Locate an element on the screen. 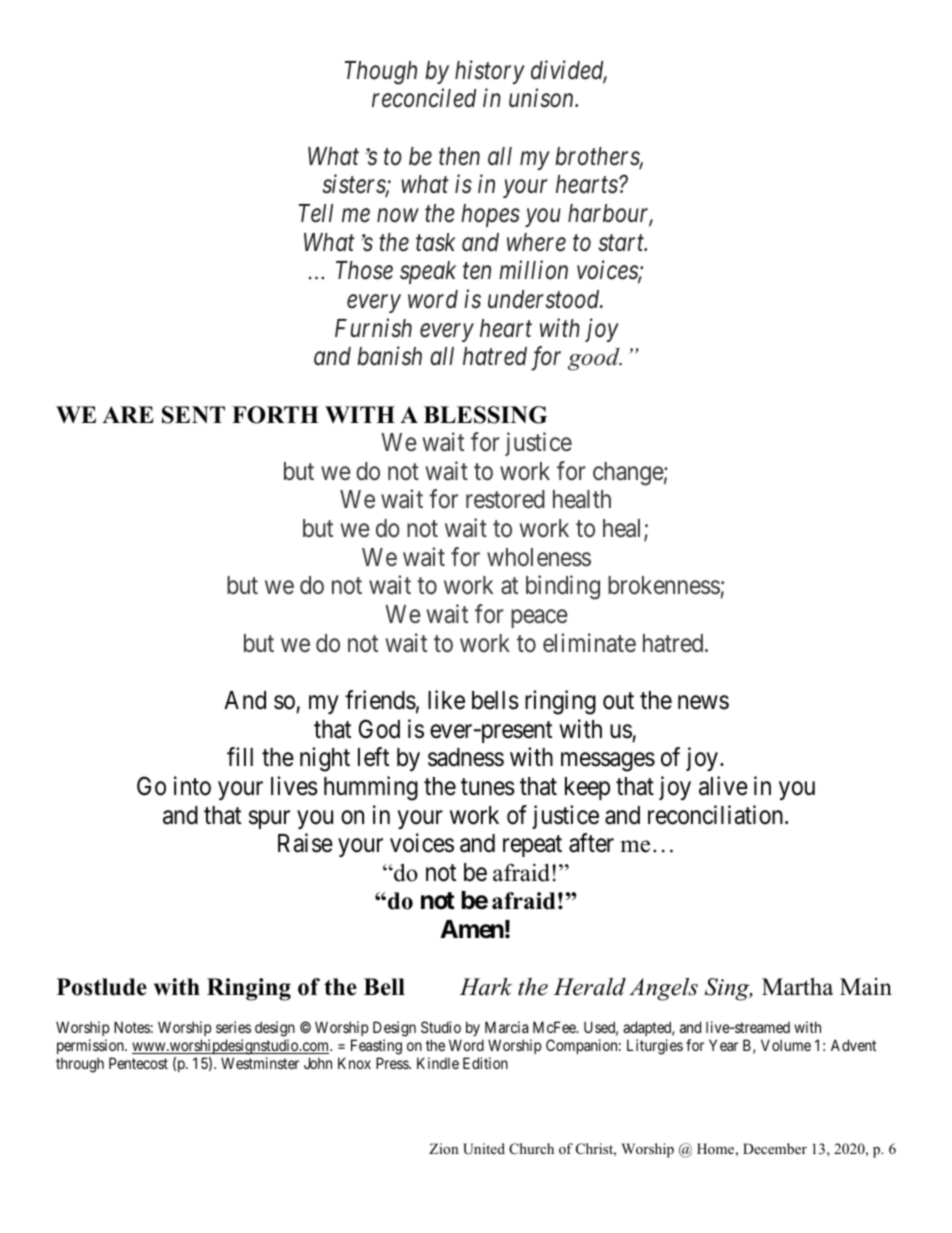 The image size is (952, 1233). United is located at coordinates (484, 1149).
